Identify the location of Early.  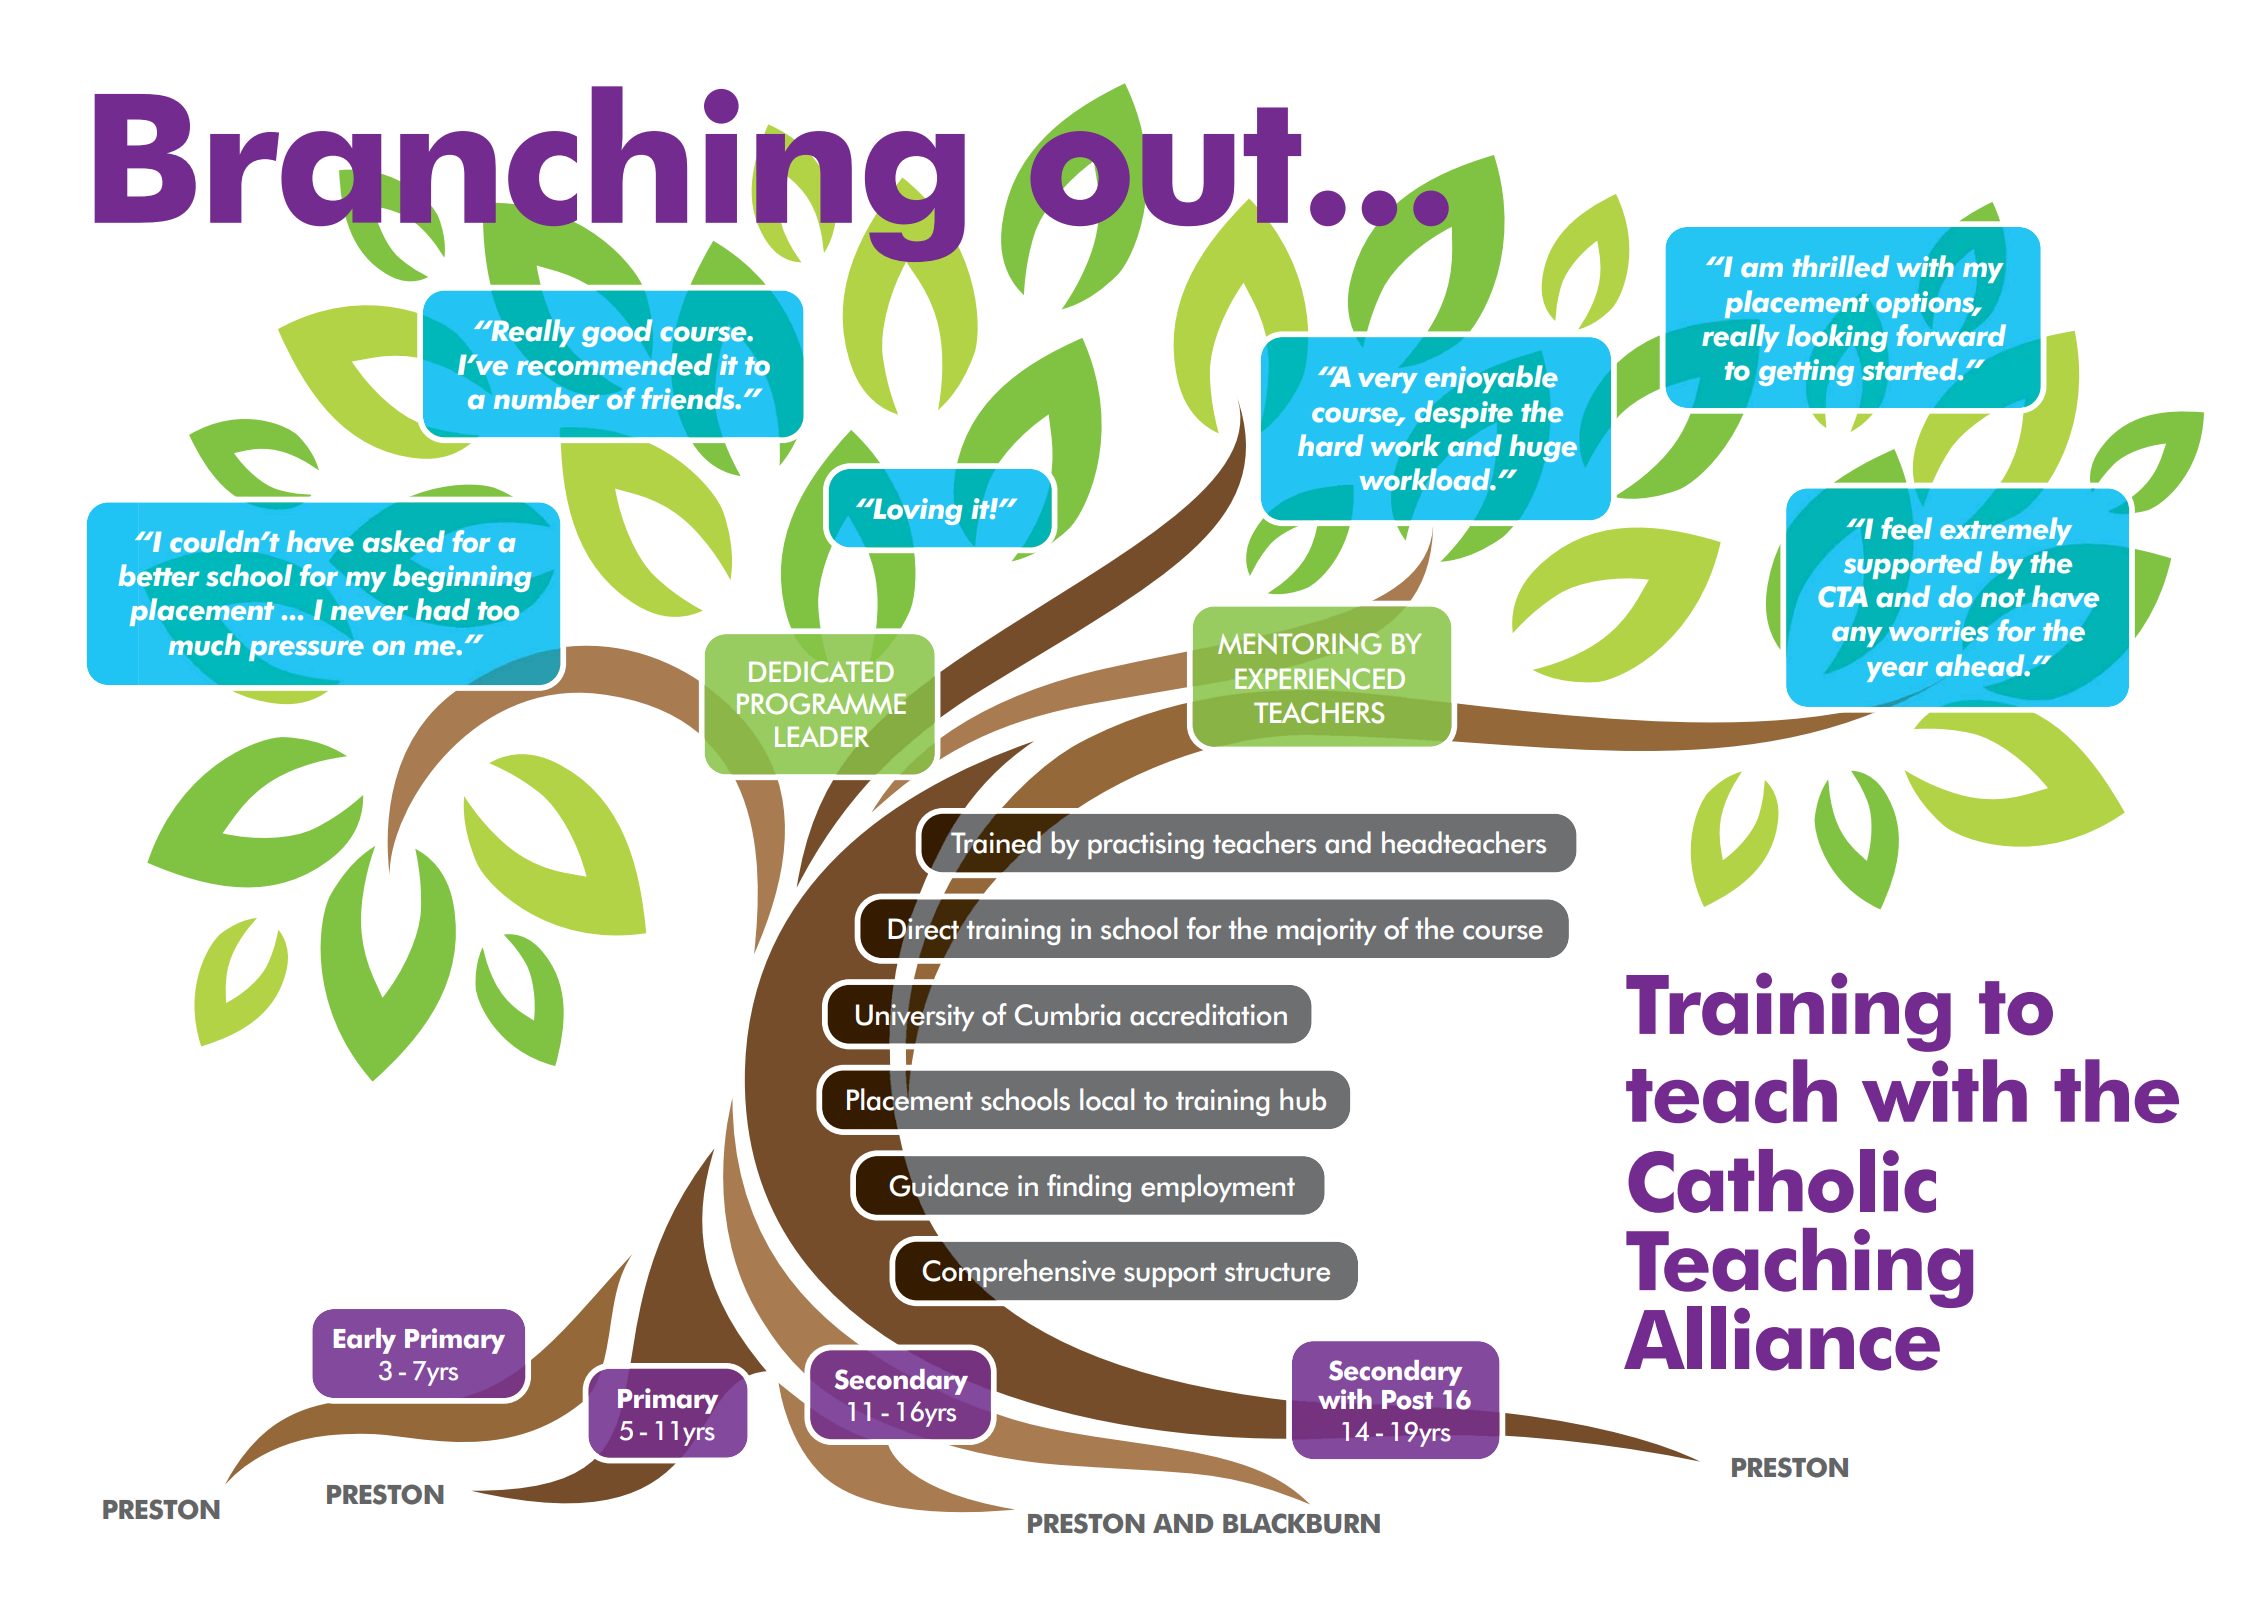
(365, 1341).
